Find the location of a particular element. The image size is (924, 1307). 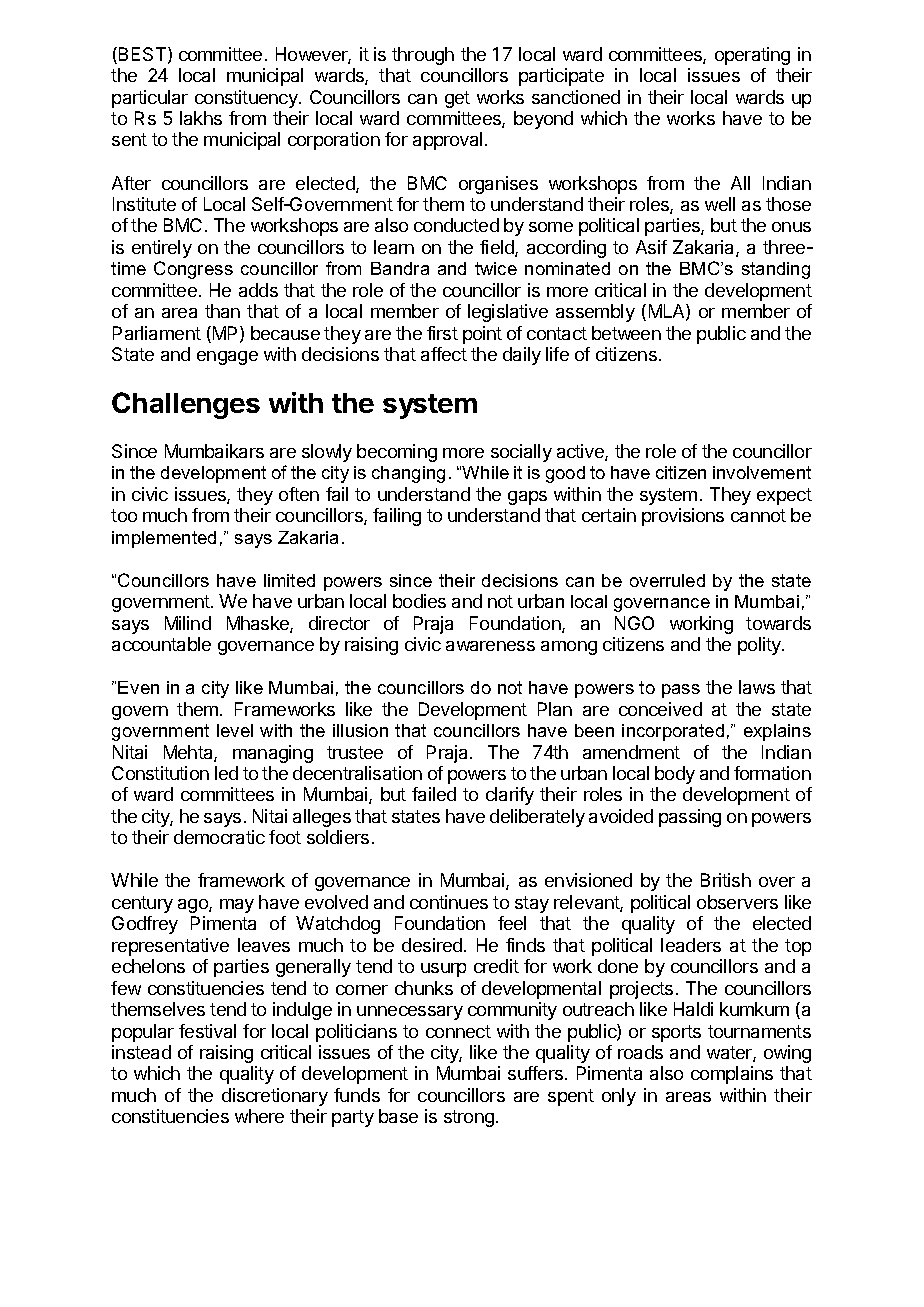

first is located at coordinates (442, 333).
